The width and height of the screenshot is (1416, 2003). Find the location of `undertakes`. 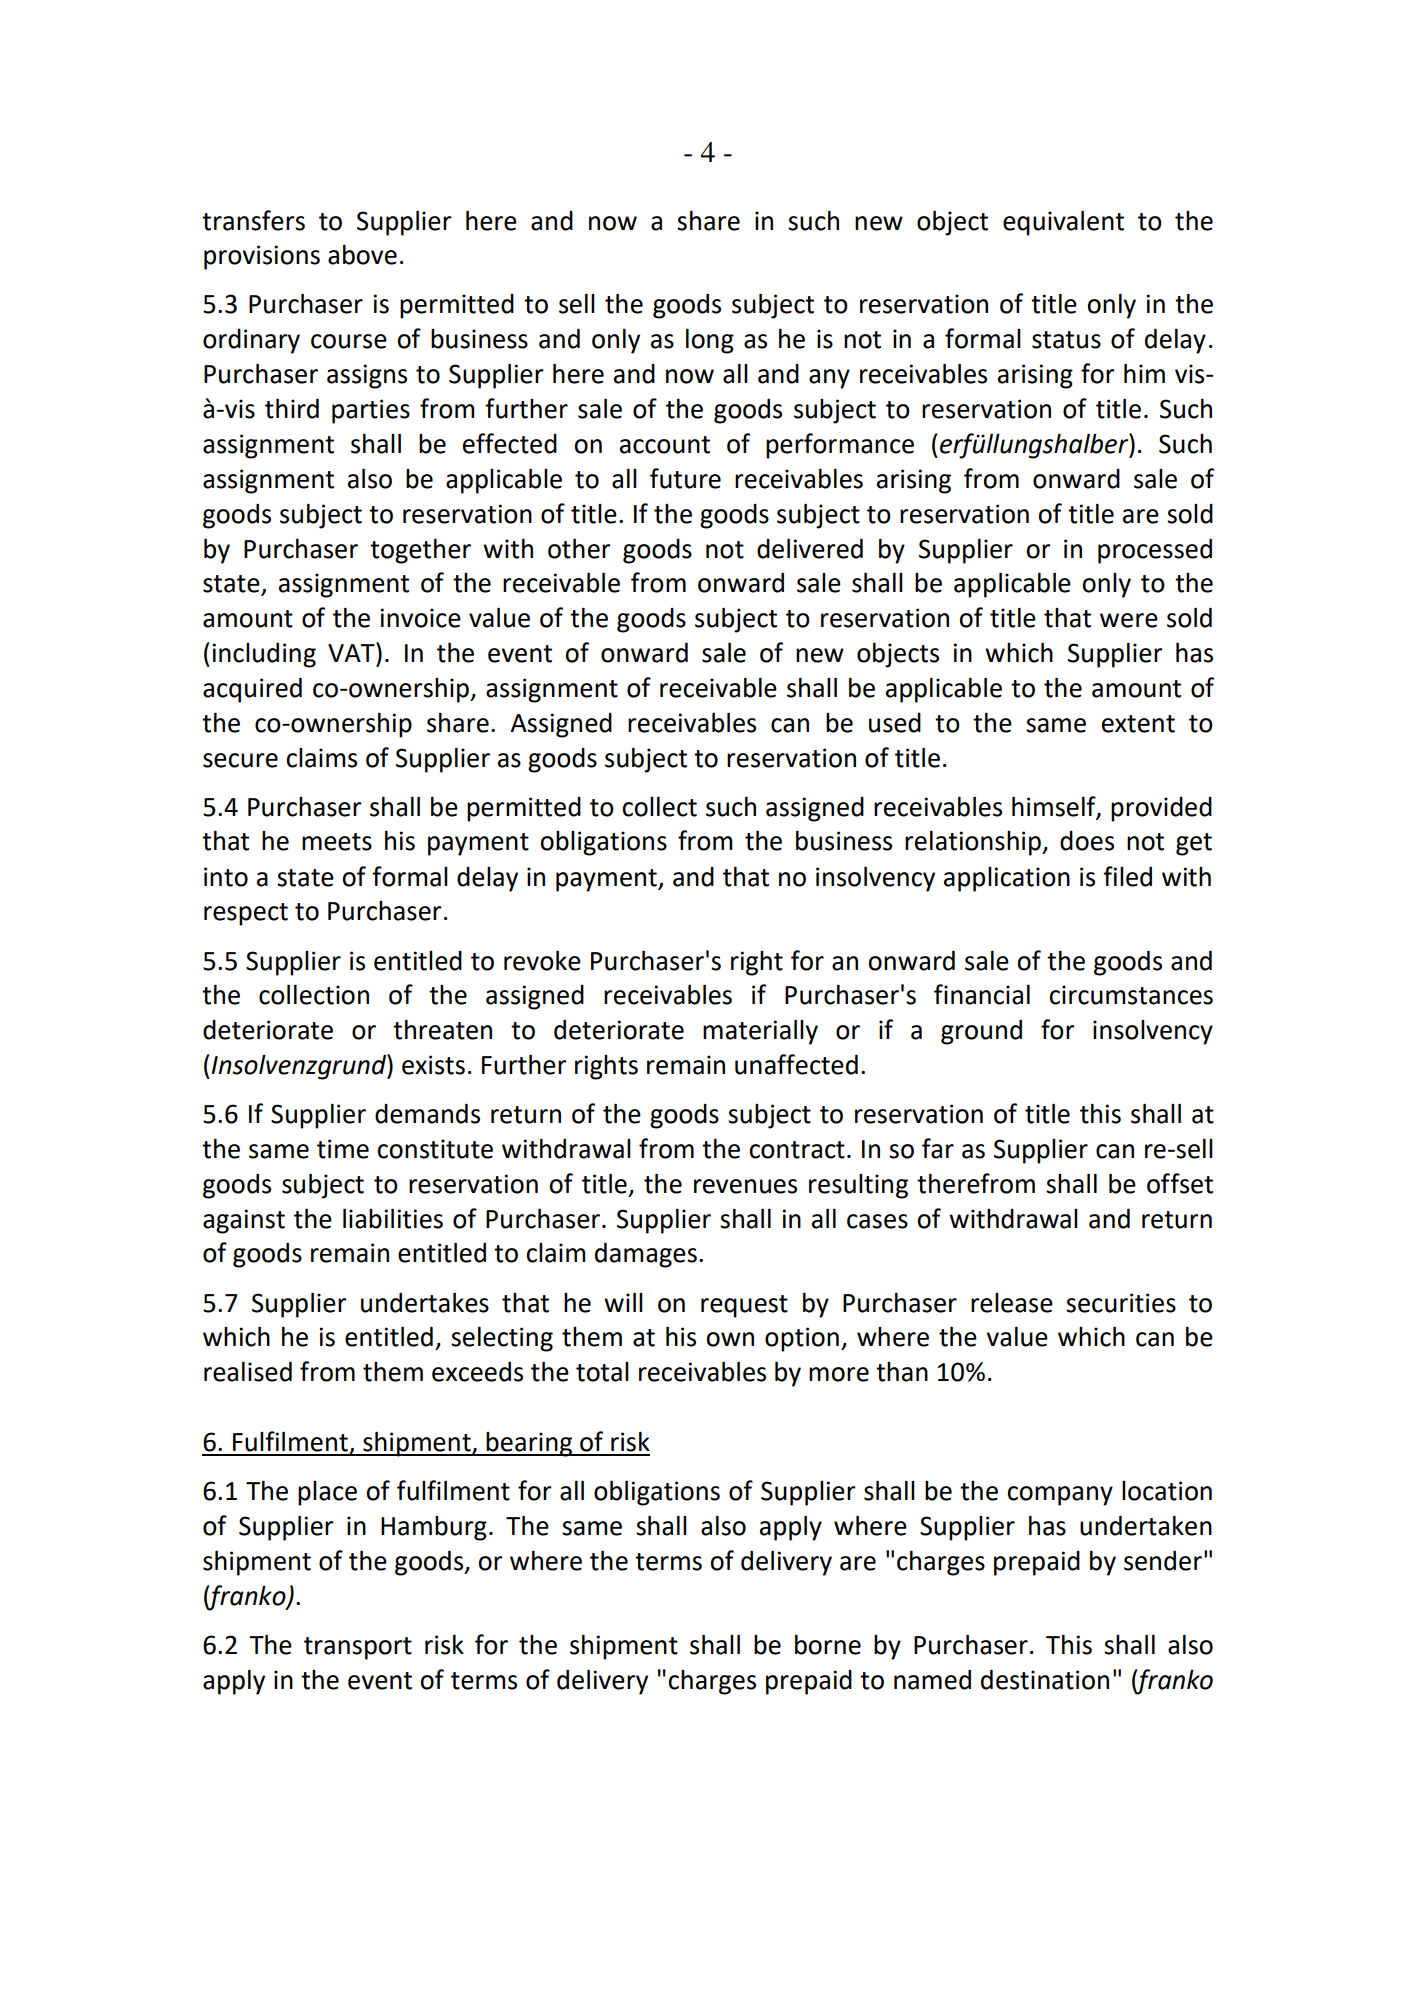

undertakes is located at coordinates (425, 1303).
